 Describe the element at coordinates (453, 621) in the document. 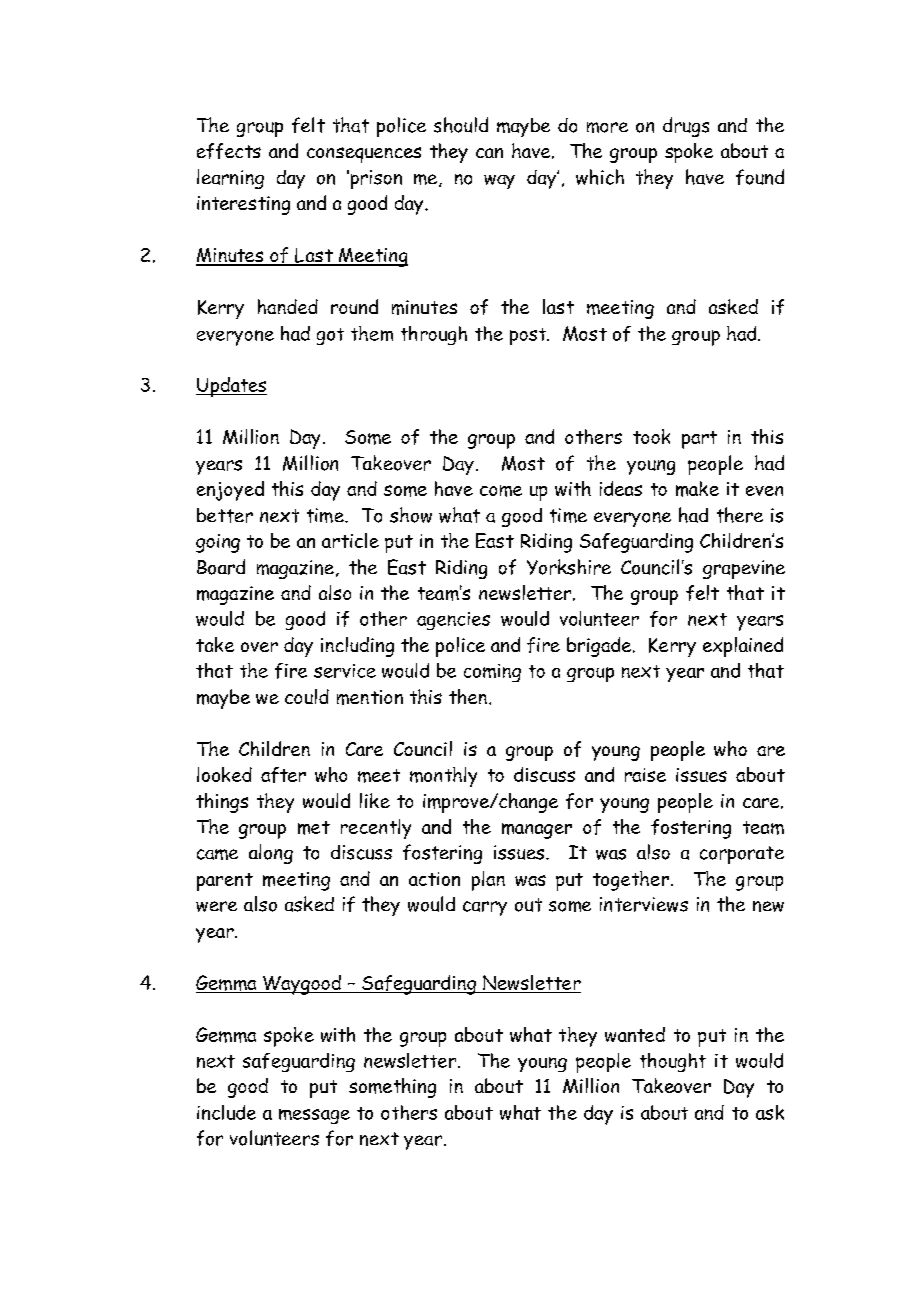

I see `agencies` at that location.
